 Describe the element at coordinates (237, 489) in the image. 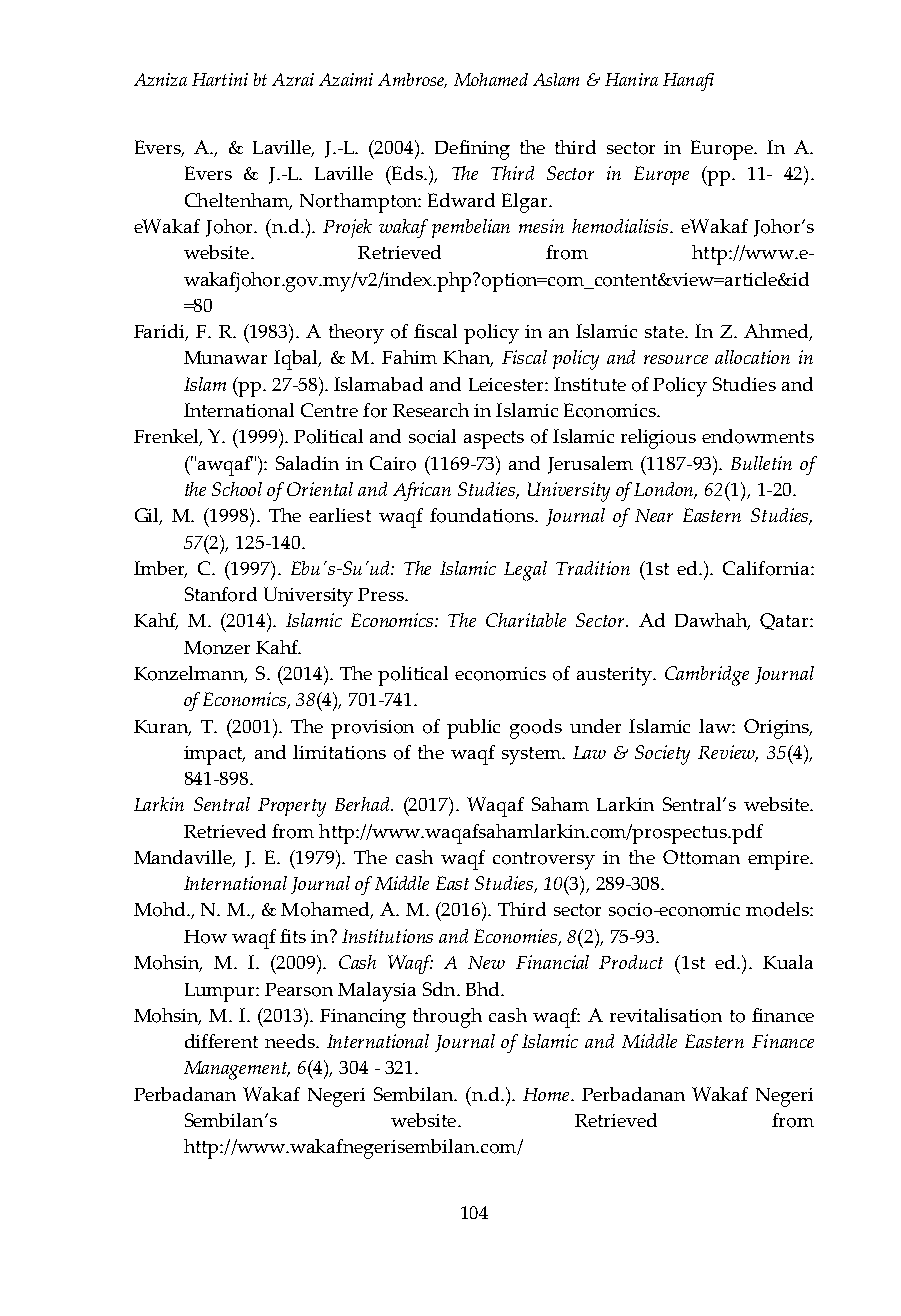

I see `School` at that location.
